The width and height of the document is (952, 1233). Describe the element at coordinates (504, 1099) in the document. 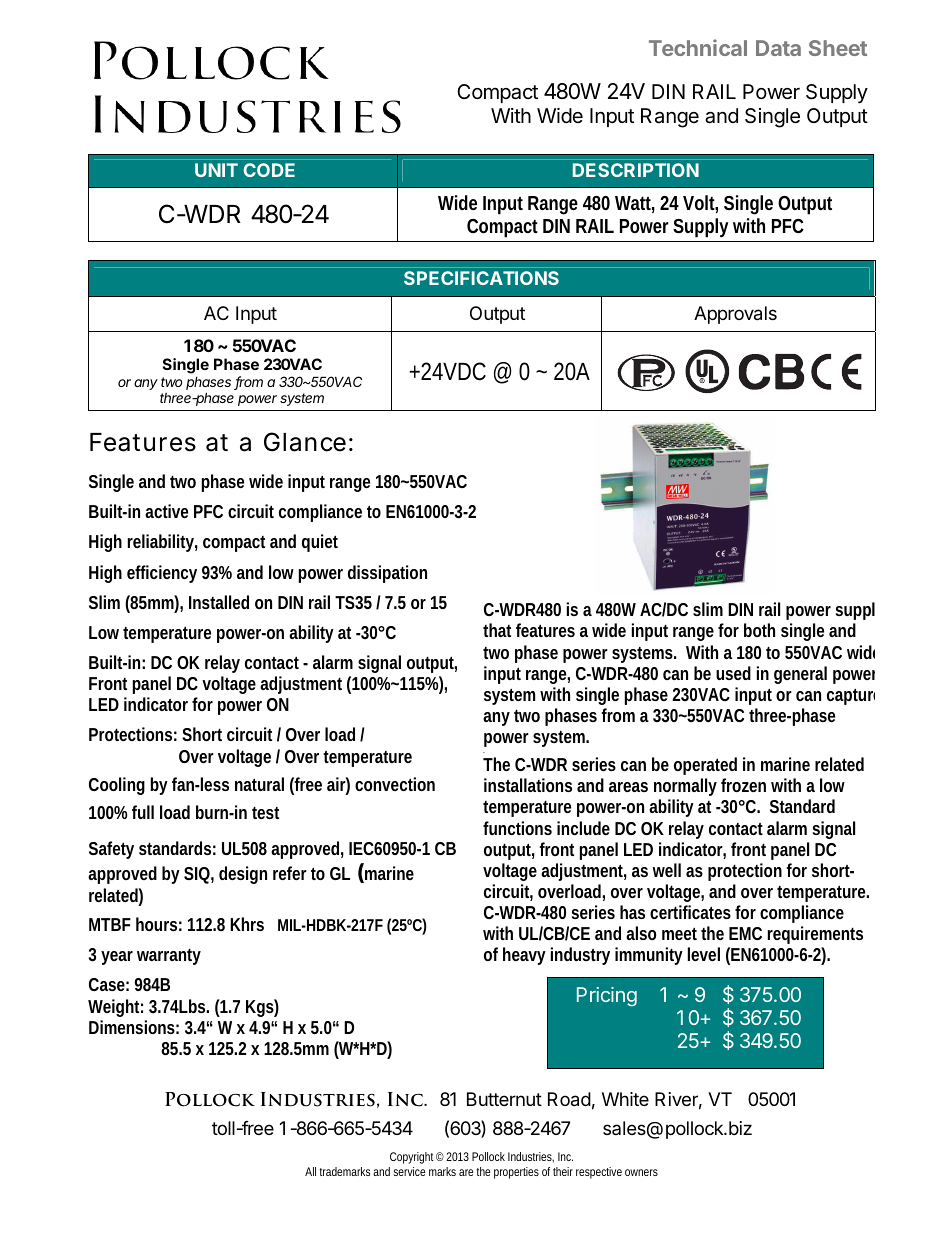

I see `Butternut` at that location.
